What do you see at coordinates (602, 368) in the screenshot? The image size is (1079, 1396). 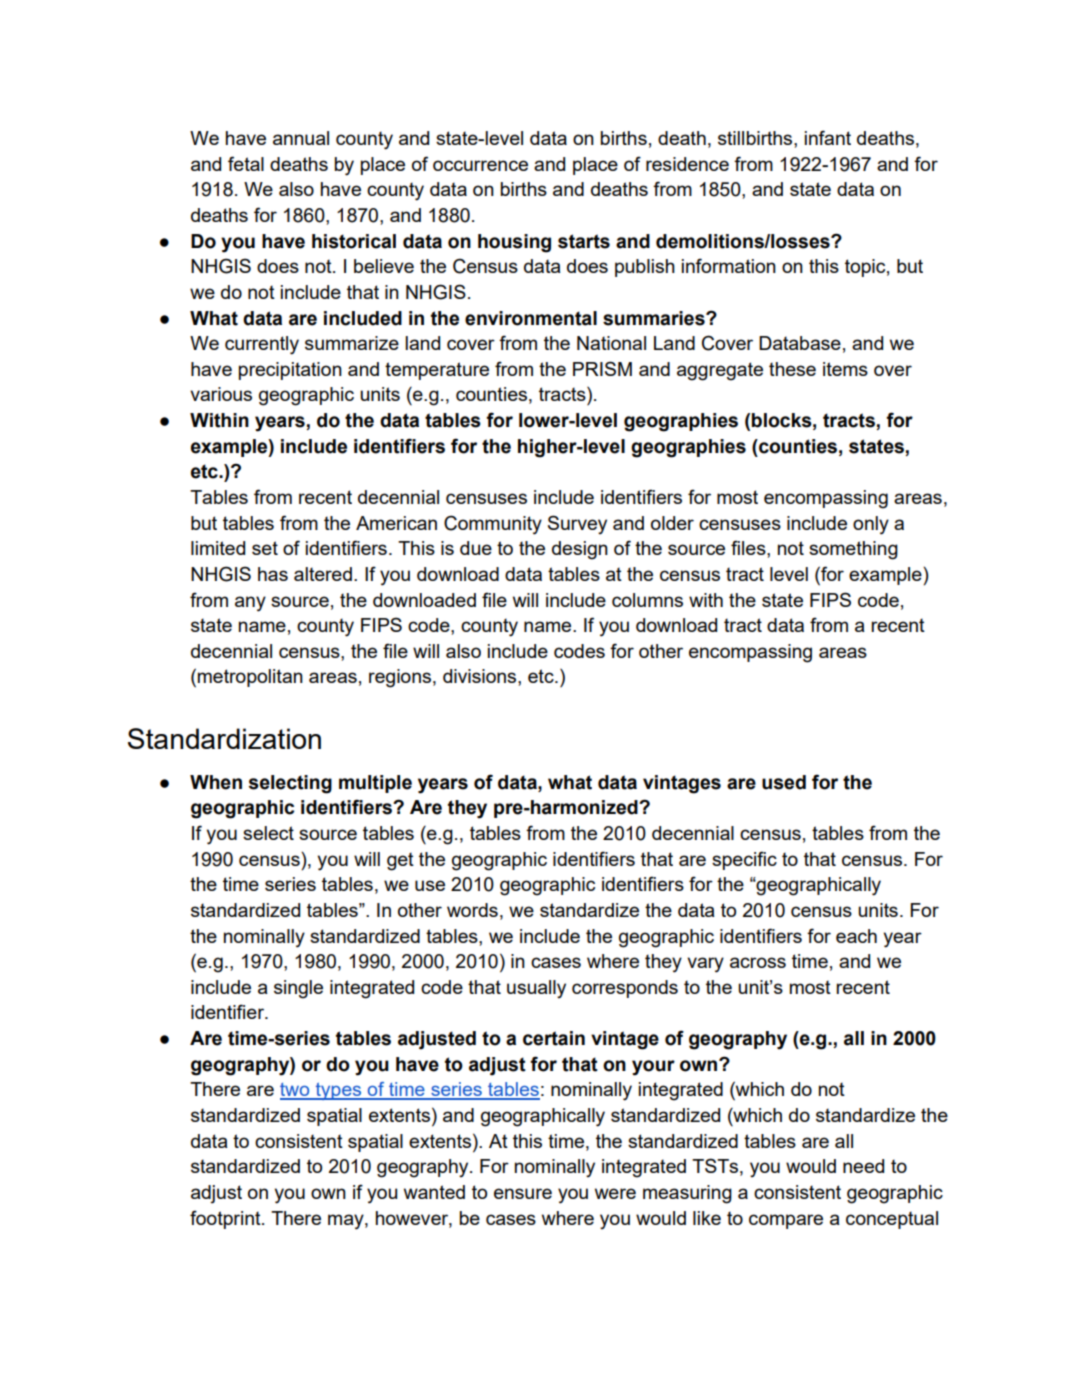 I see `PRISM` at bounding box center [602, 368].
